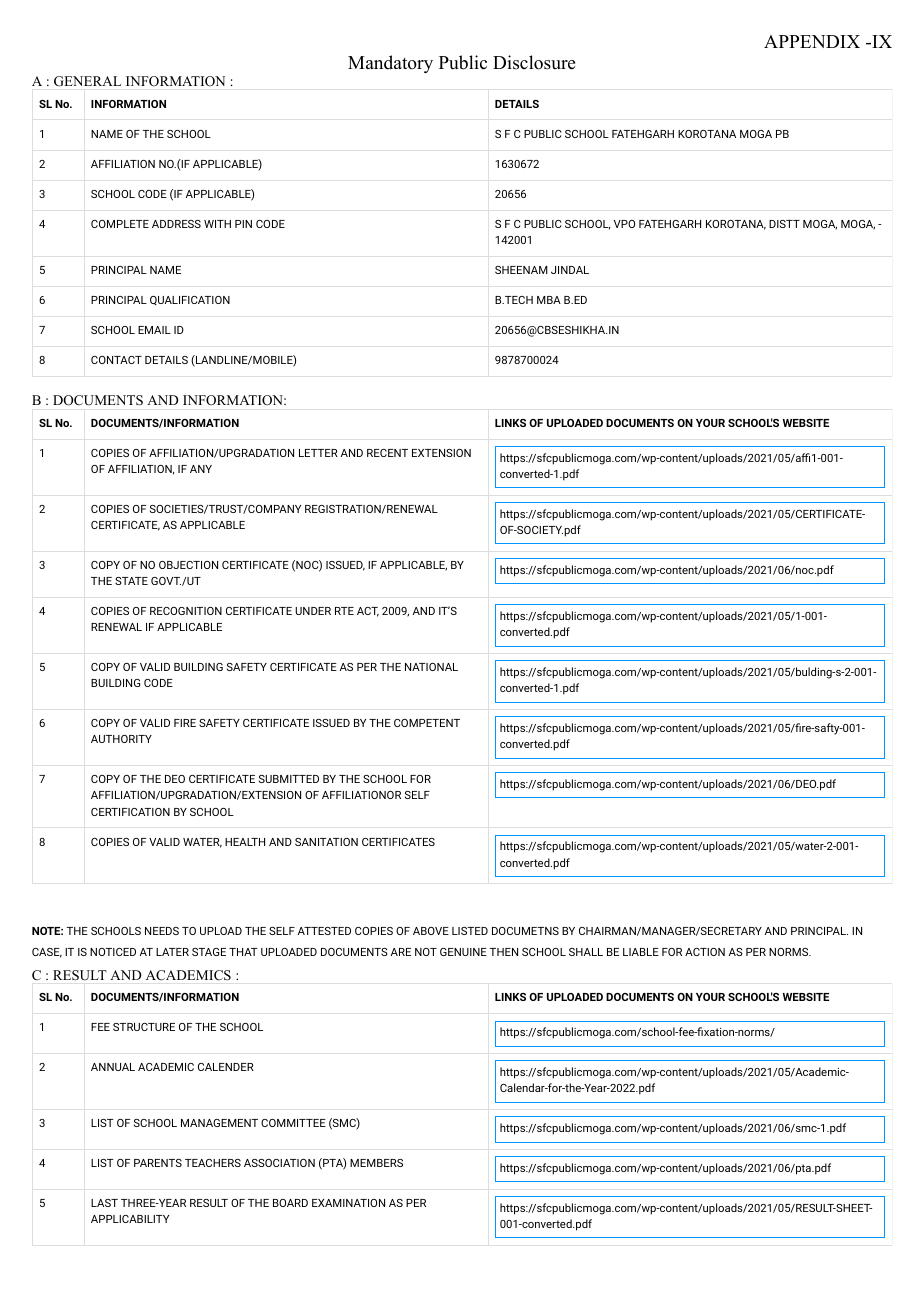 The width and height of the screenshot is (924, 1308). What do you see at coordinates (641, 952) in the screenshot?
I see `LIABLE` at bounding box center [641, 952].
